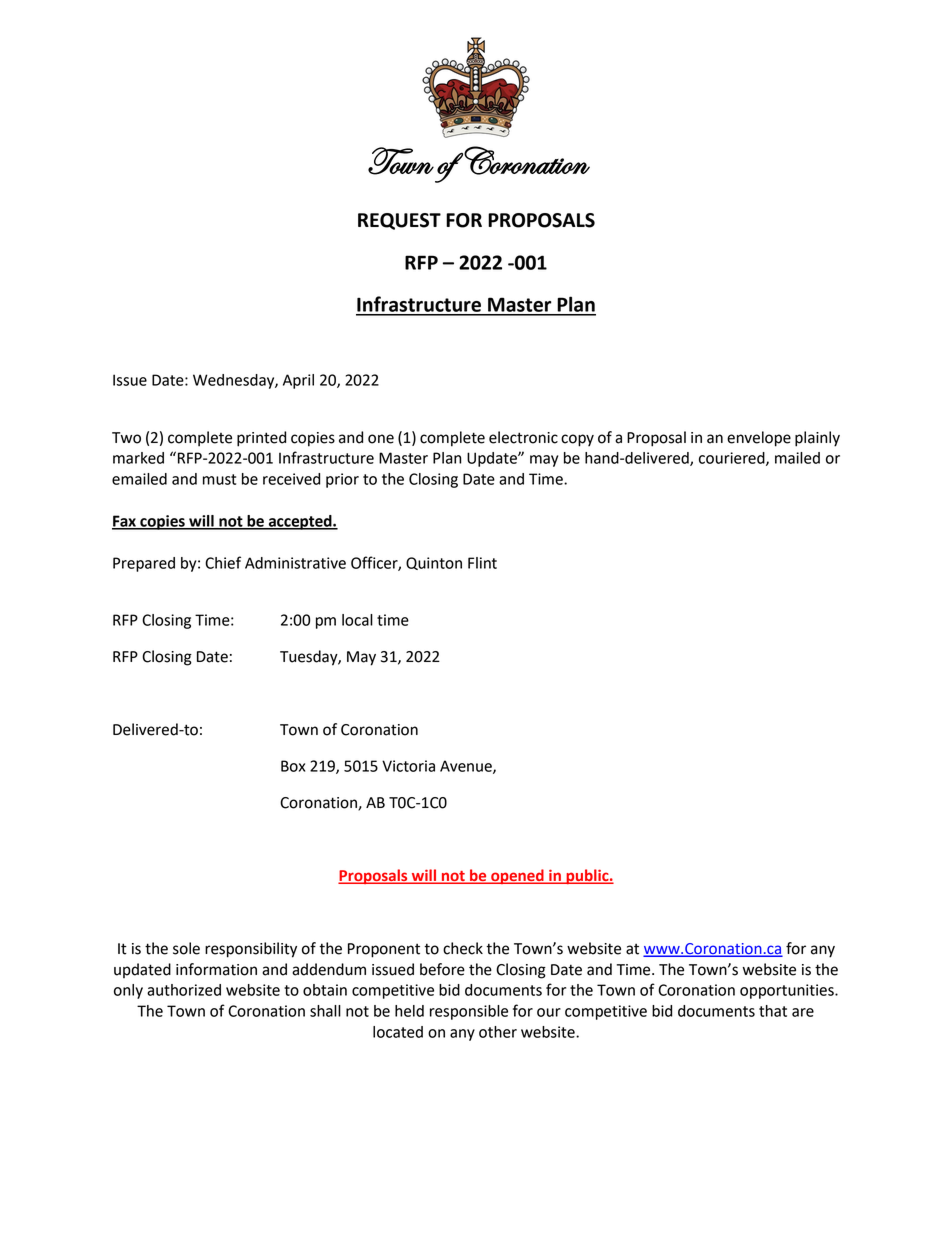 The image size is (952, 1233). Describe the element at coordinates (184, 990) in the screenshot. I see `authorized` at that location.
